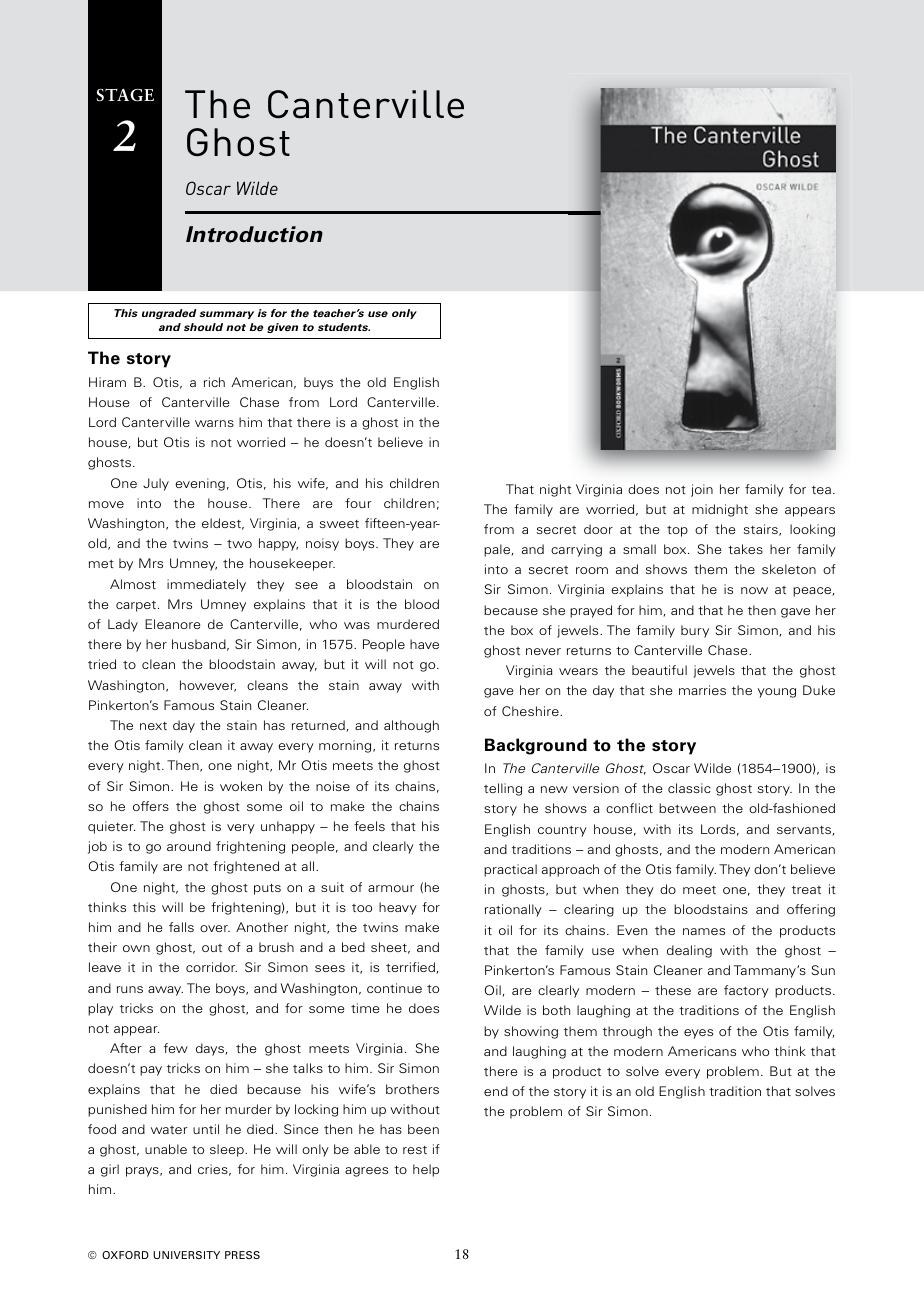 This image has width=924, height=1308. Describe the element at coordinates (687, 808) in the image. I see `between` at that location.
